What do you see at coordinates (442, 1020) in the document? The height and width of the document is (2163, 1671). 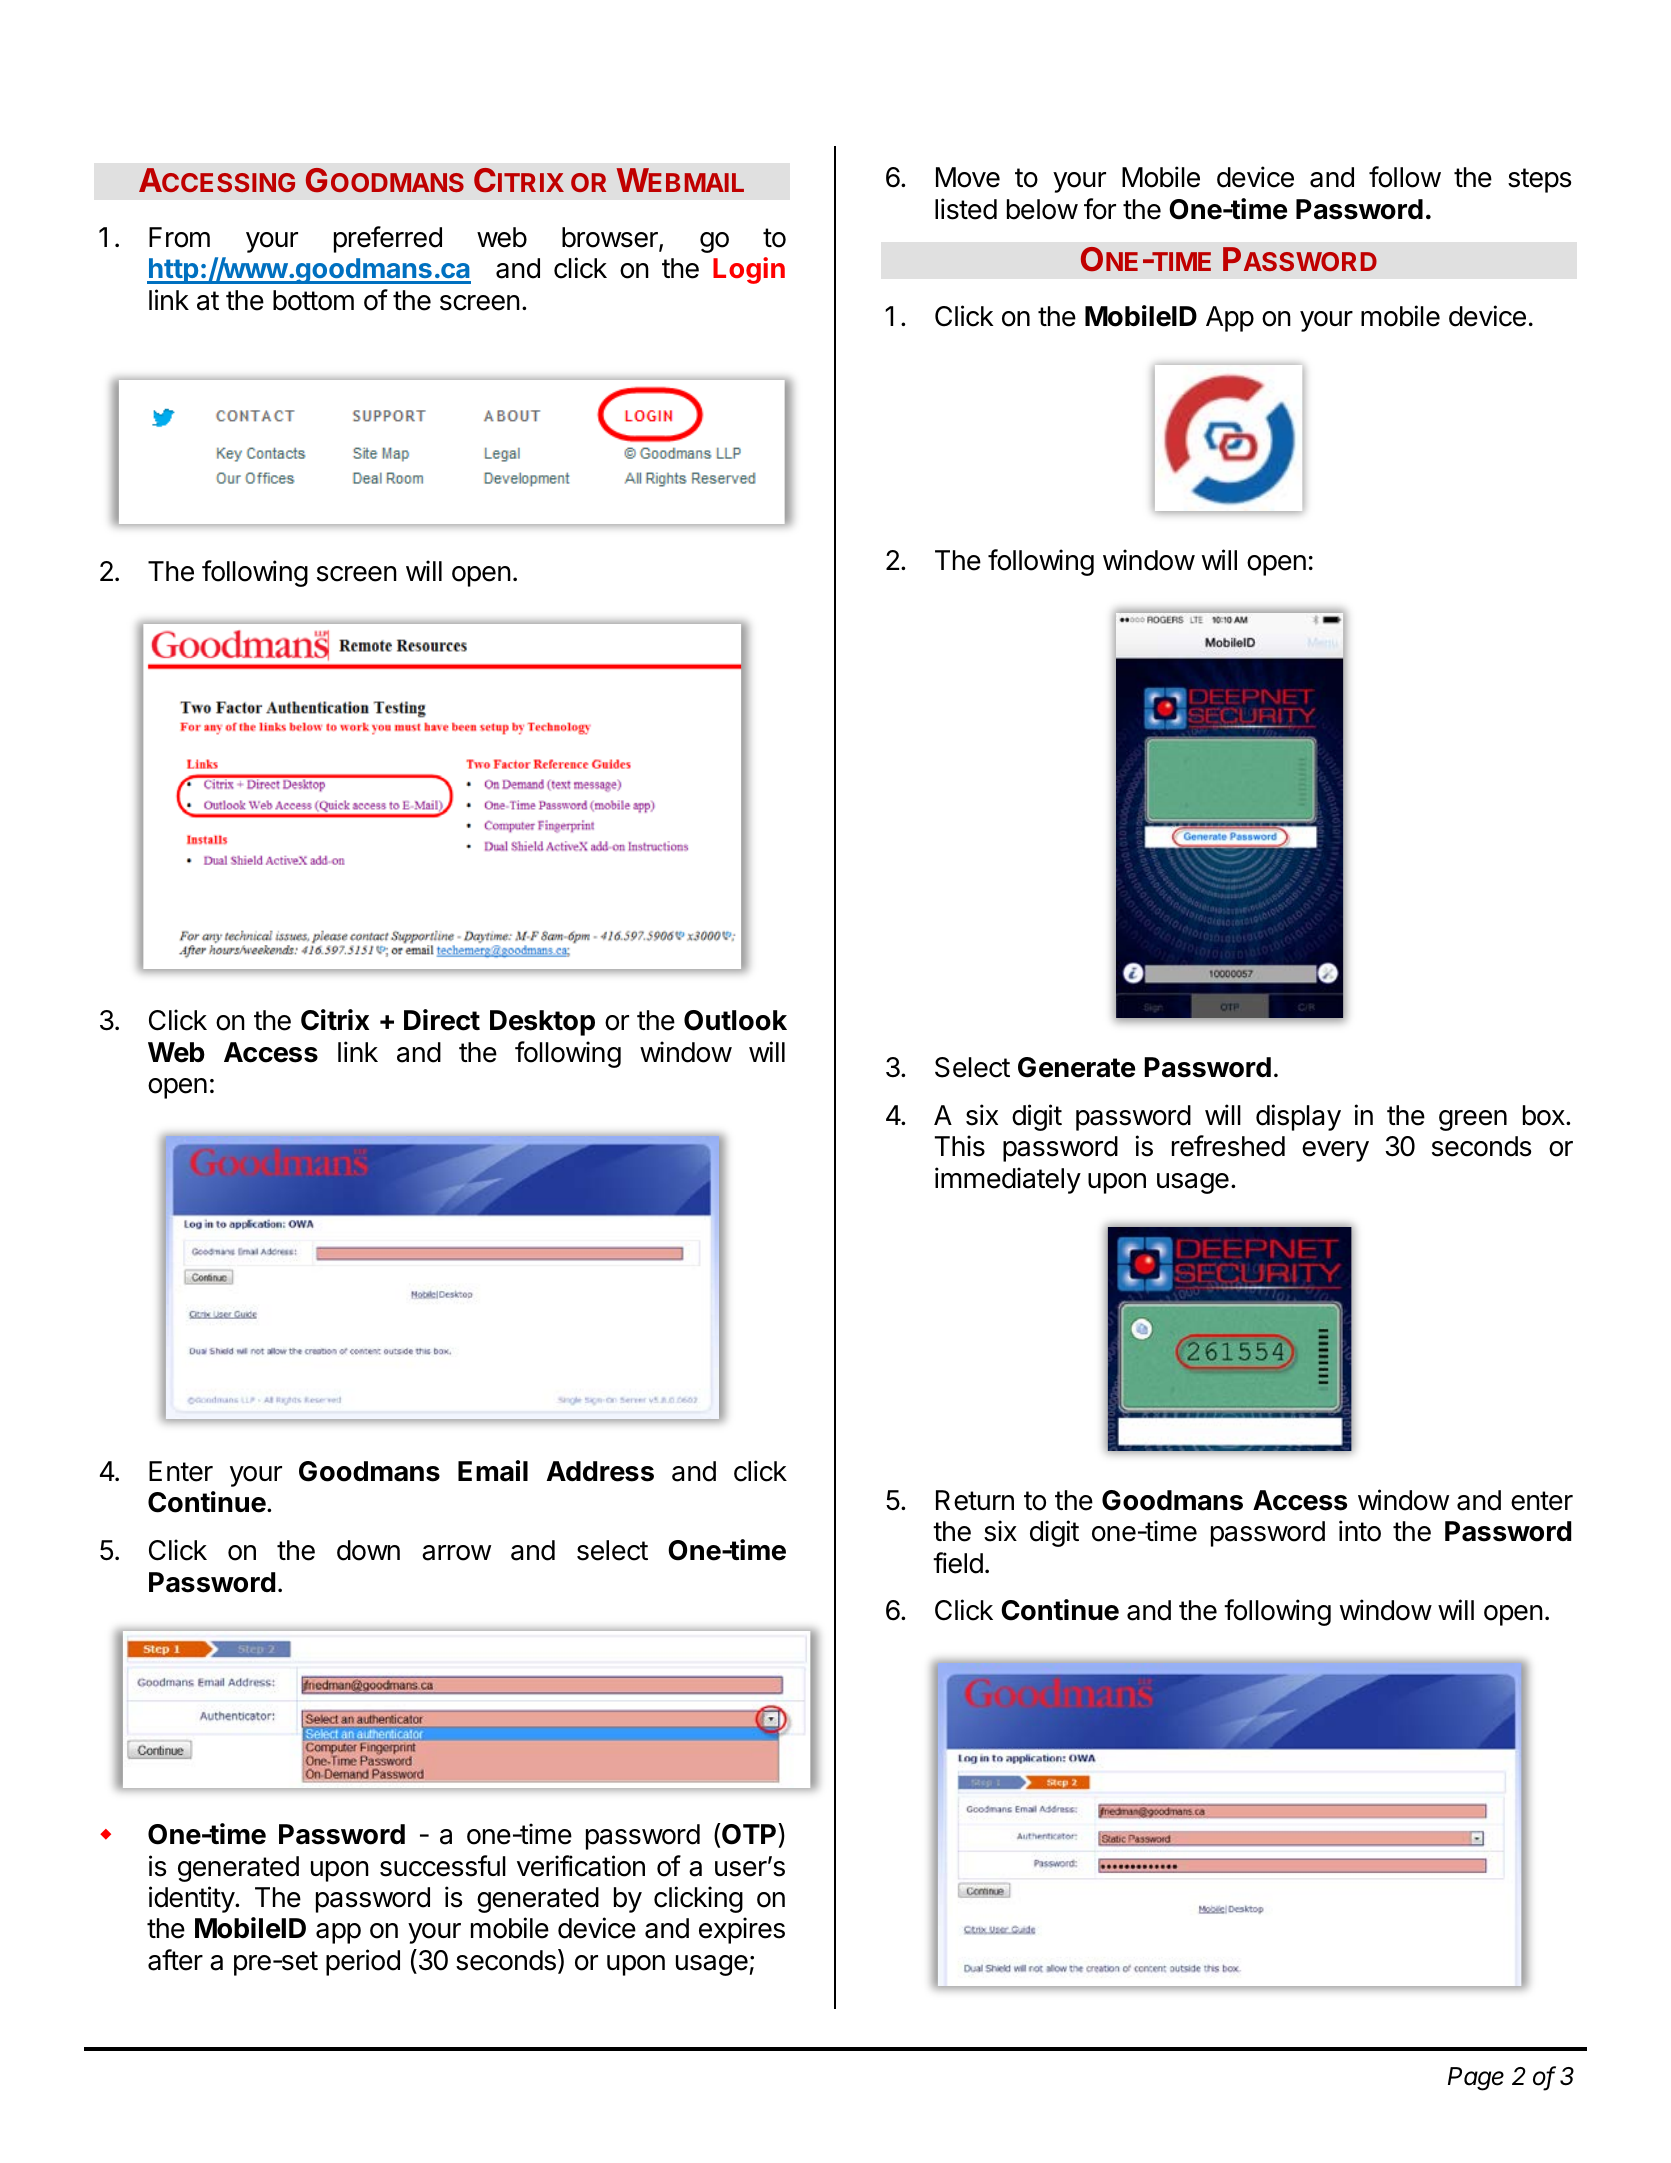 I see `Direct` at bounding box center [442, 1020].
